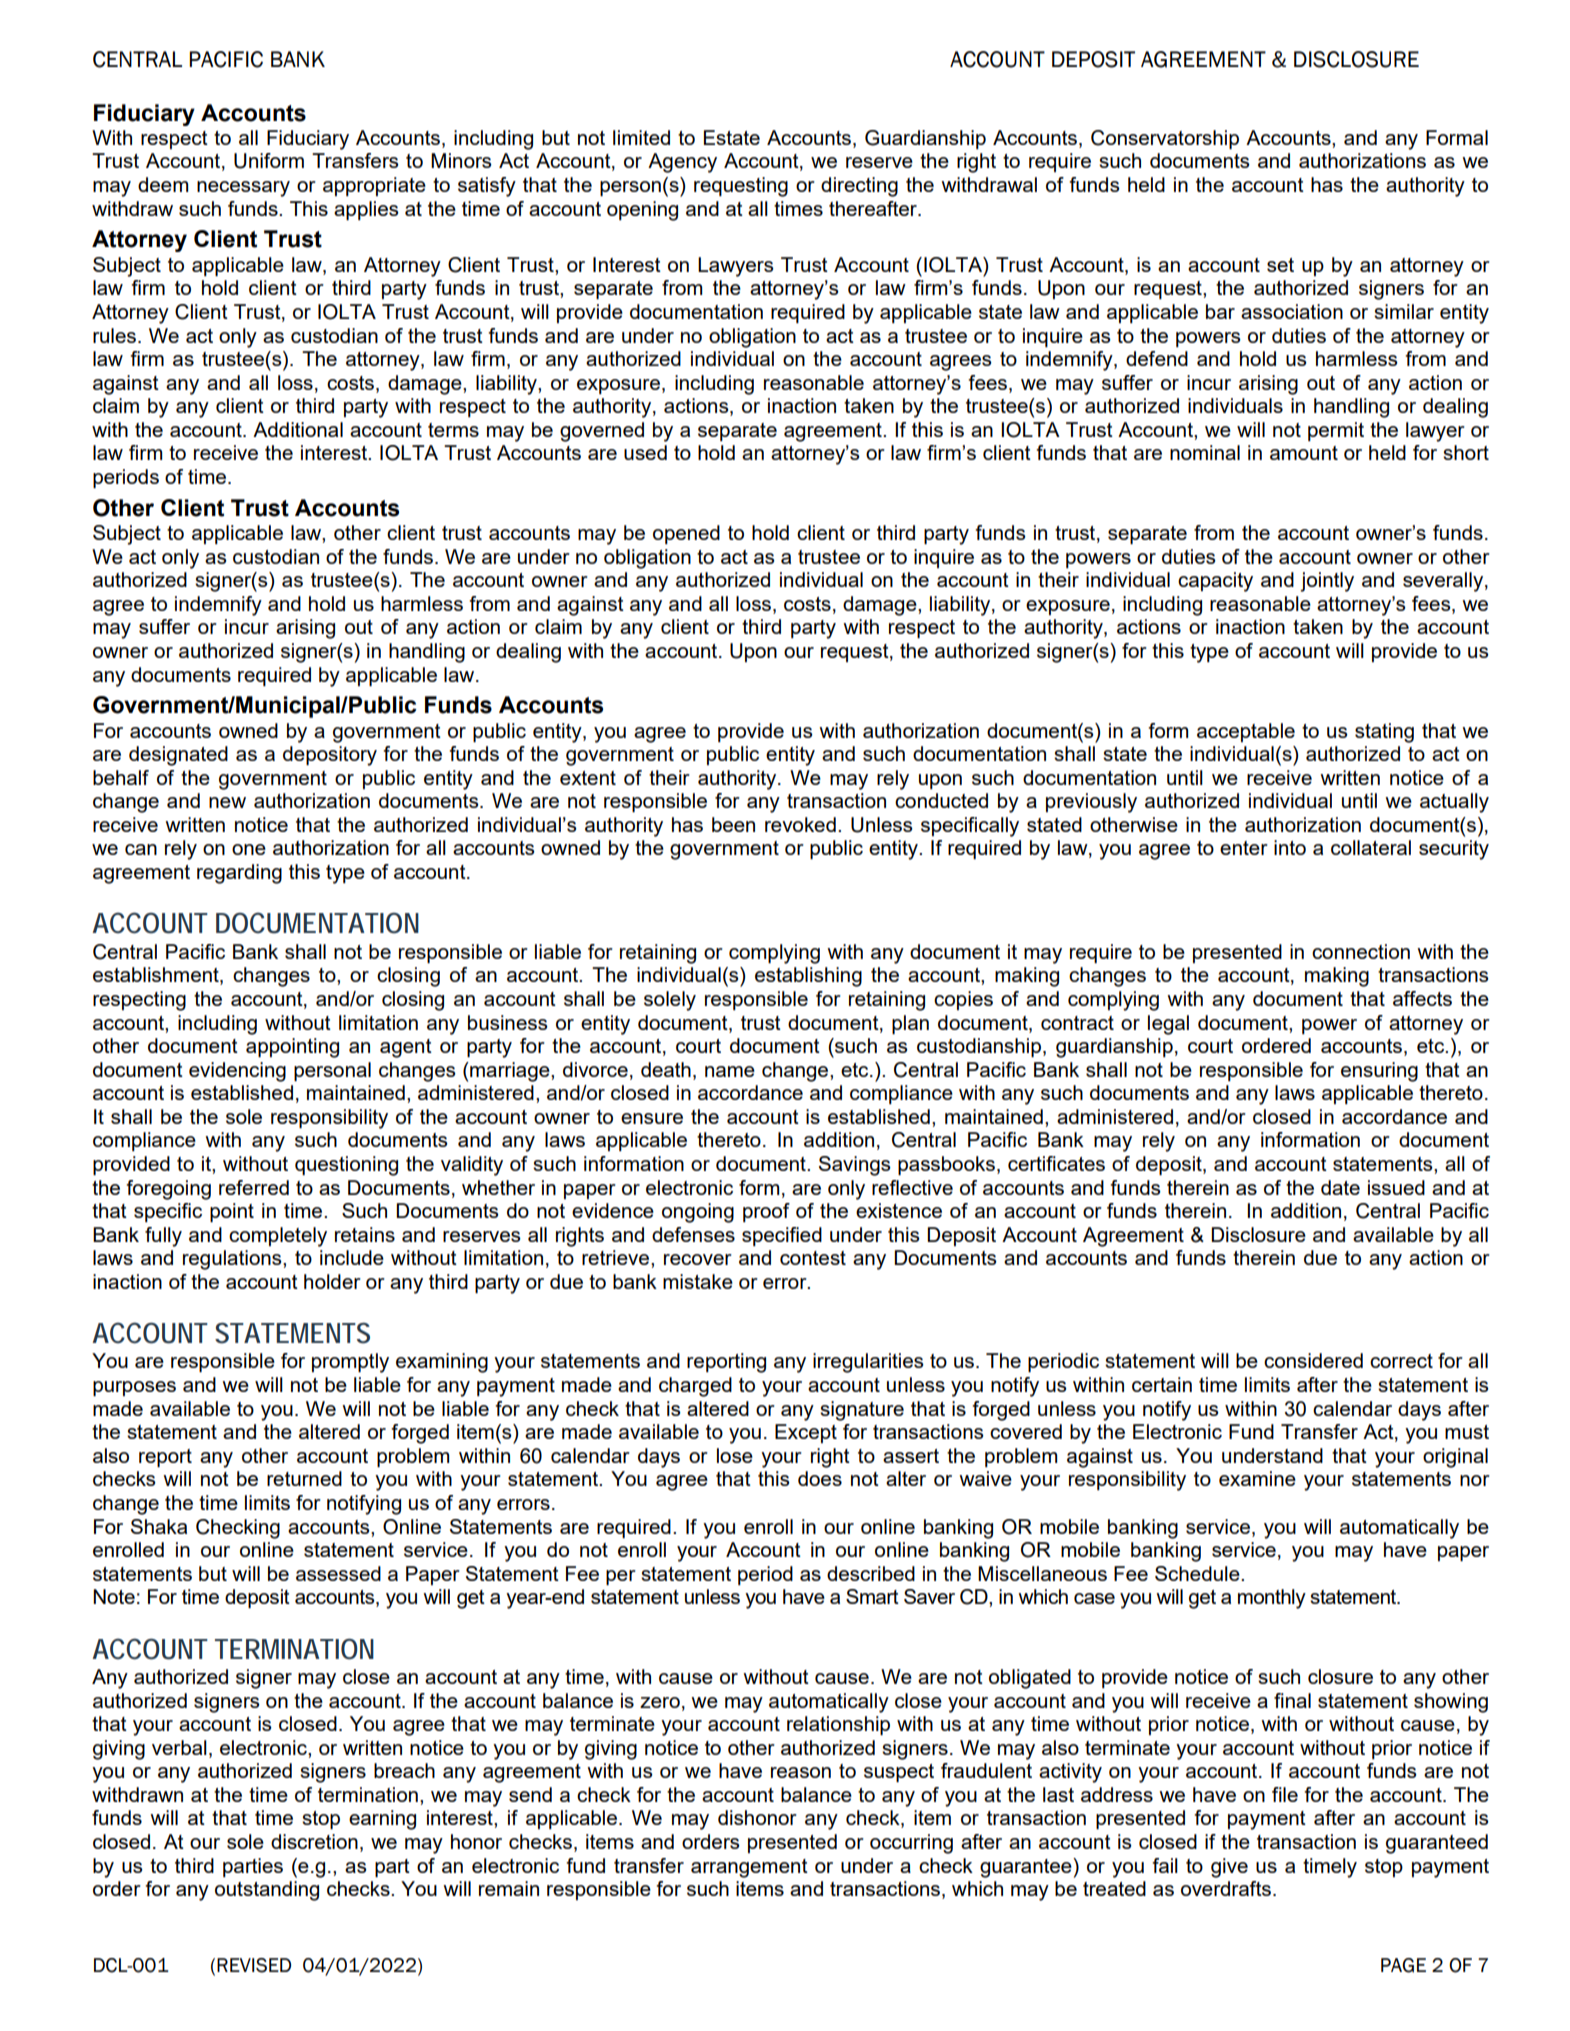 The image size is (1570, 2031). I want to click on name, so click(730, 1071).
